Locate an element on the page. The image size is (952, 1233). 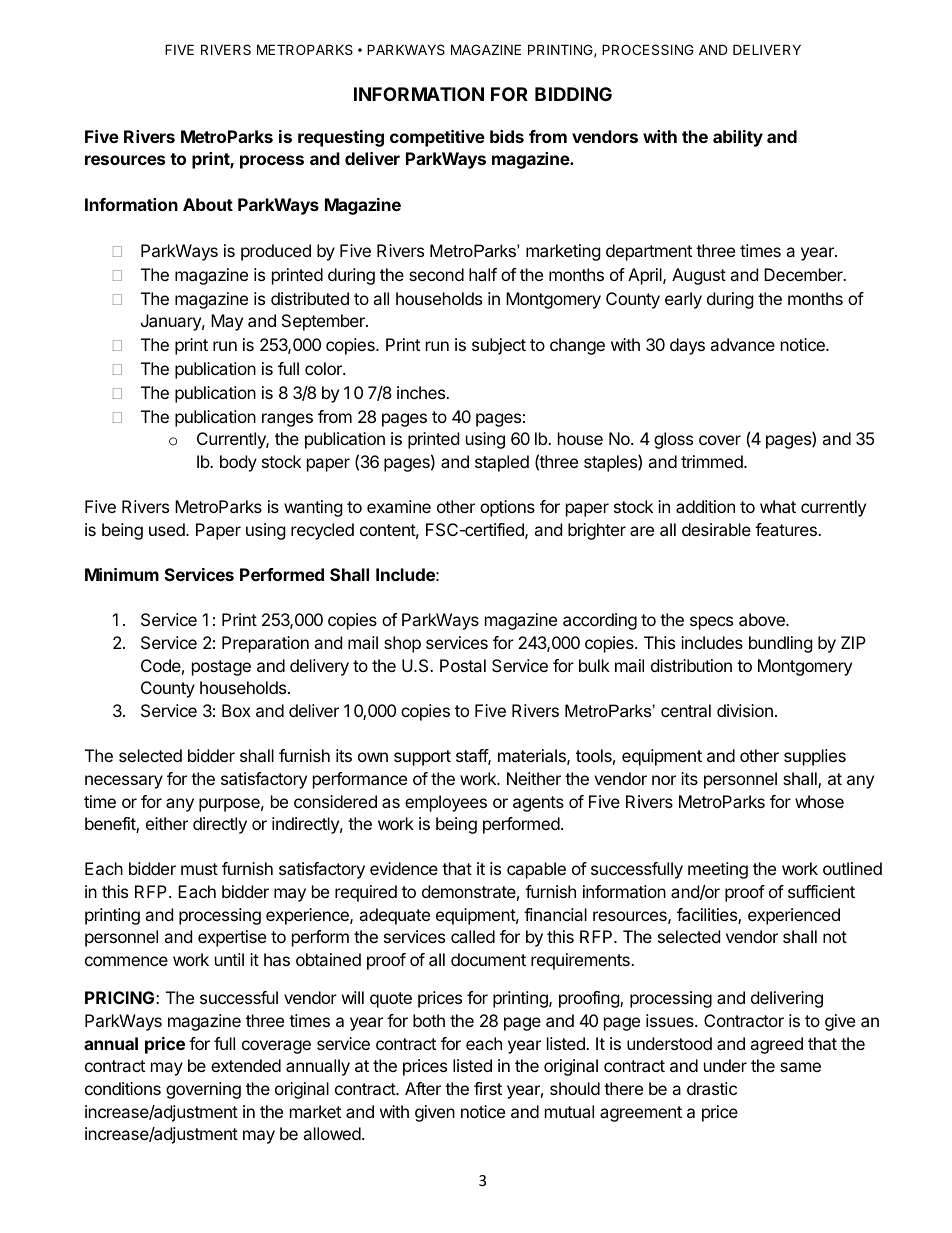
ability is located at coordinates (738, 138).
